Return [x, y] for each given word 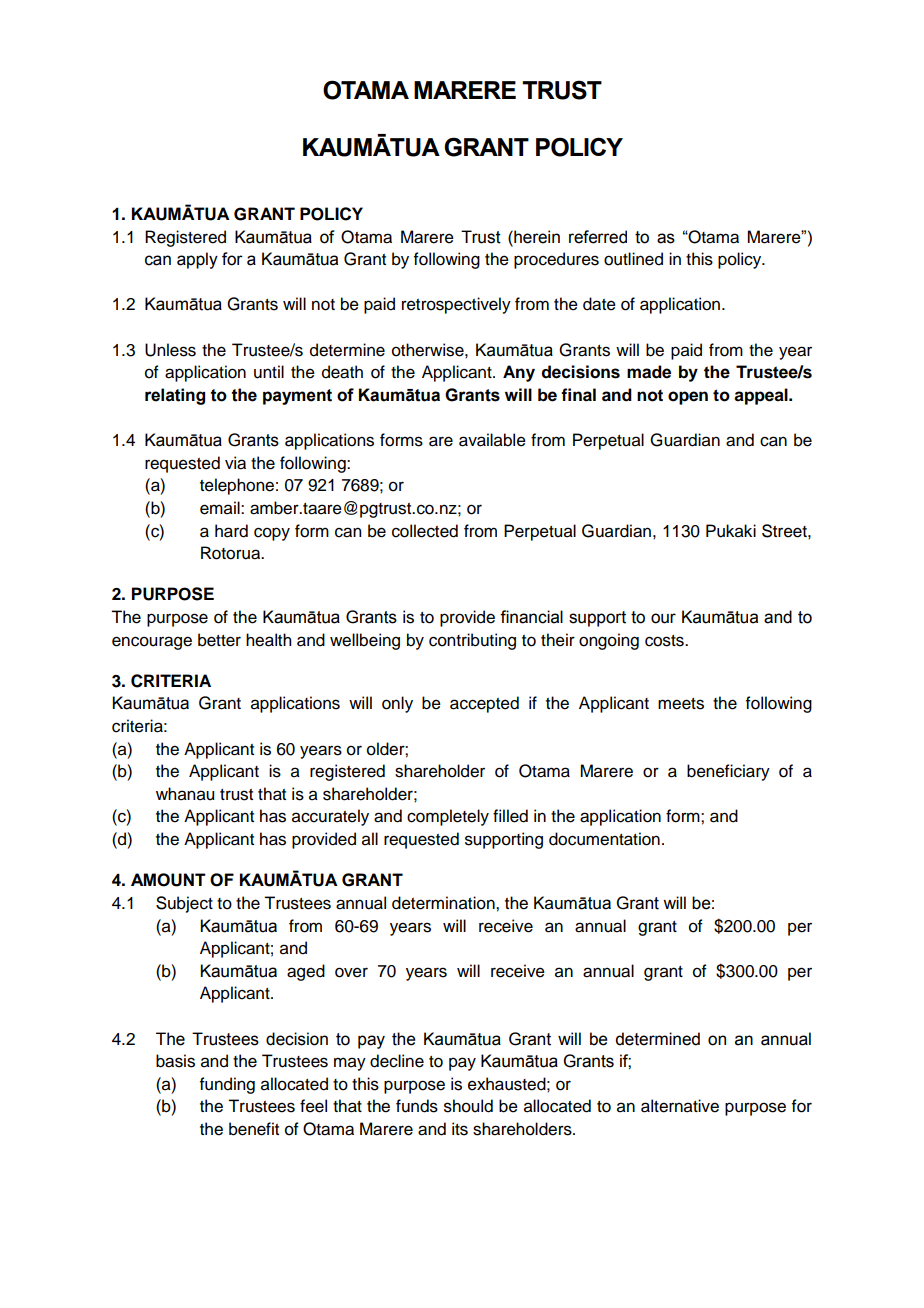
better [219, 640]
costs [665, 641]
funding [227, 1085]
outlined [633, 259]
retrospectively [456, 305]
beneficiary [728, 772]
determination [444, 903]
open [688, 398]
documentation [604, 839]
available [492, 440]
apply [197, 260]
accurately [330, 817]
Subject [184, 904]
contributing [472, 641]
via [235, 463]
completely [448, 817]
